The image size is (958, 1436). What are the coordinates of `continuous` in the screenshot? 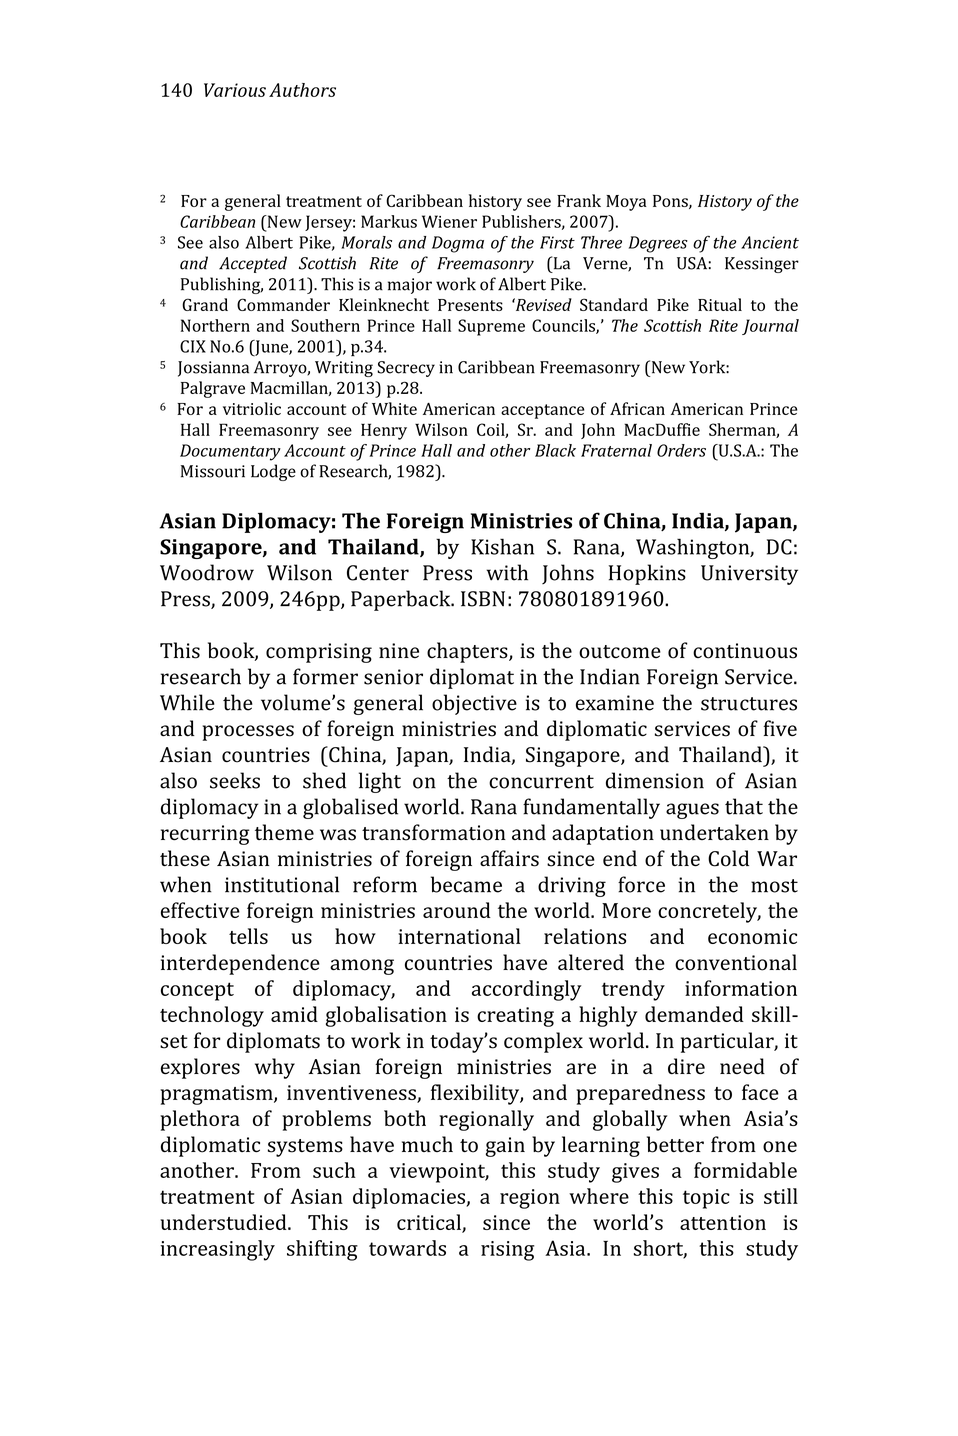 It's located at (745, 651).
